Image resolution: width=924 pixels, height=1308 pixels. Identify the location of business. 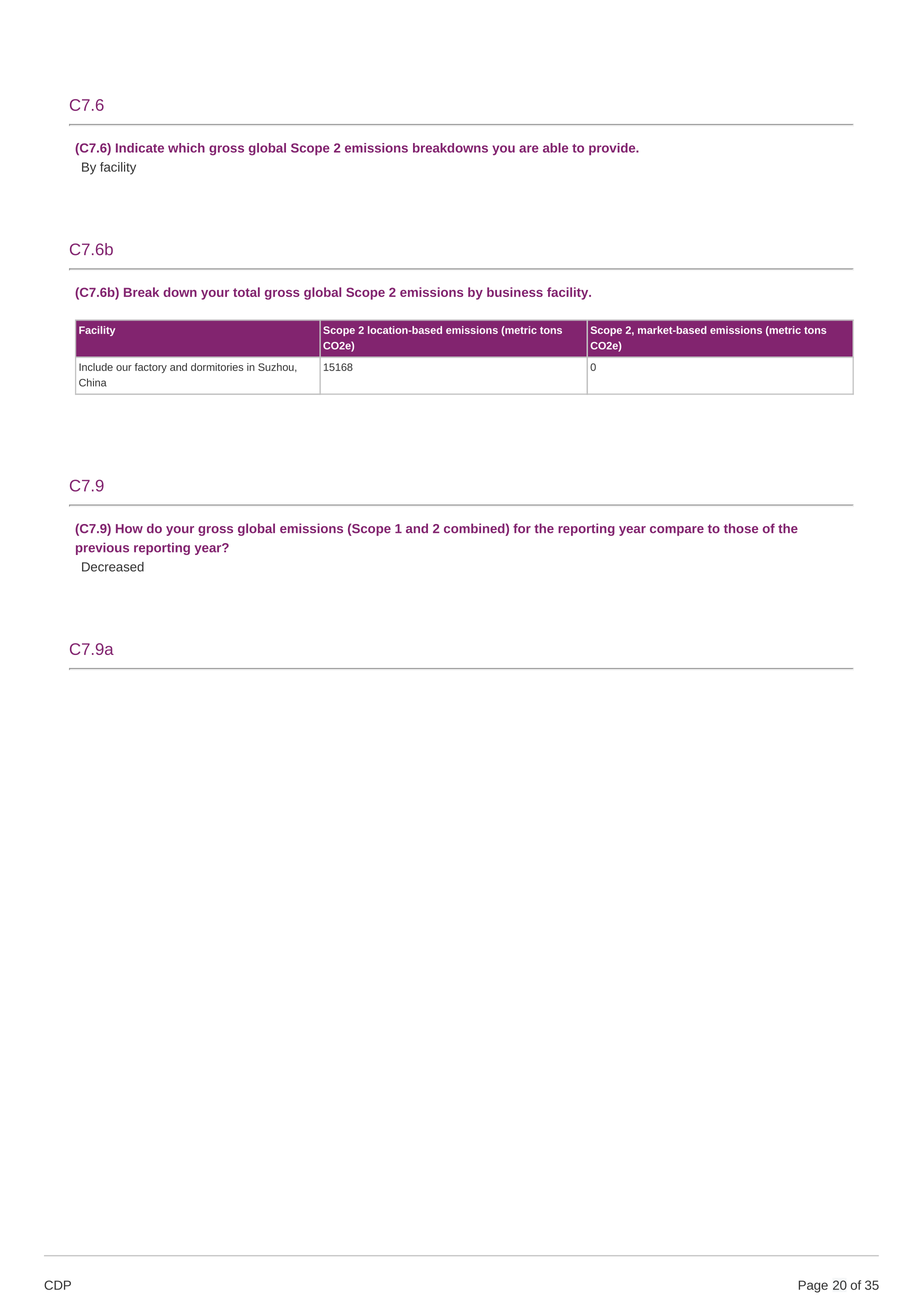
(515, 292).
